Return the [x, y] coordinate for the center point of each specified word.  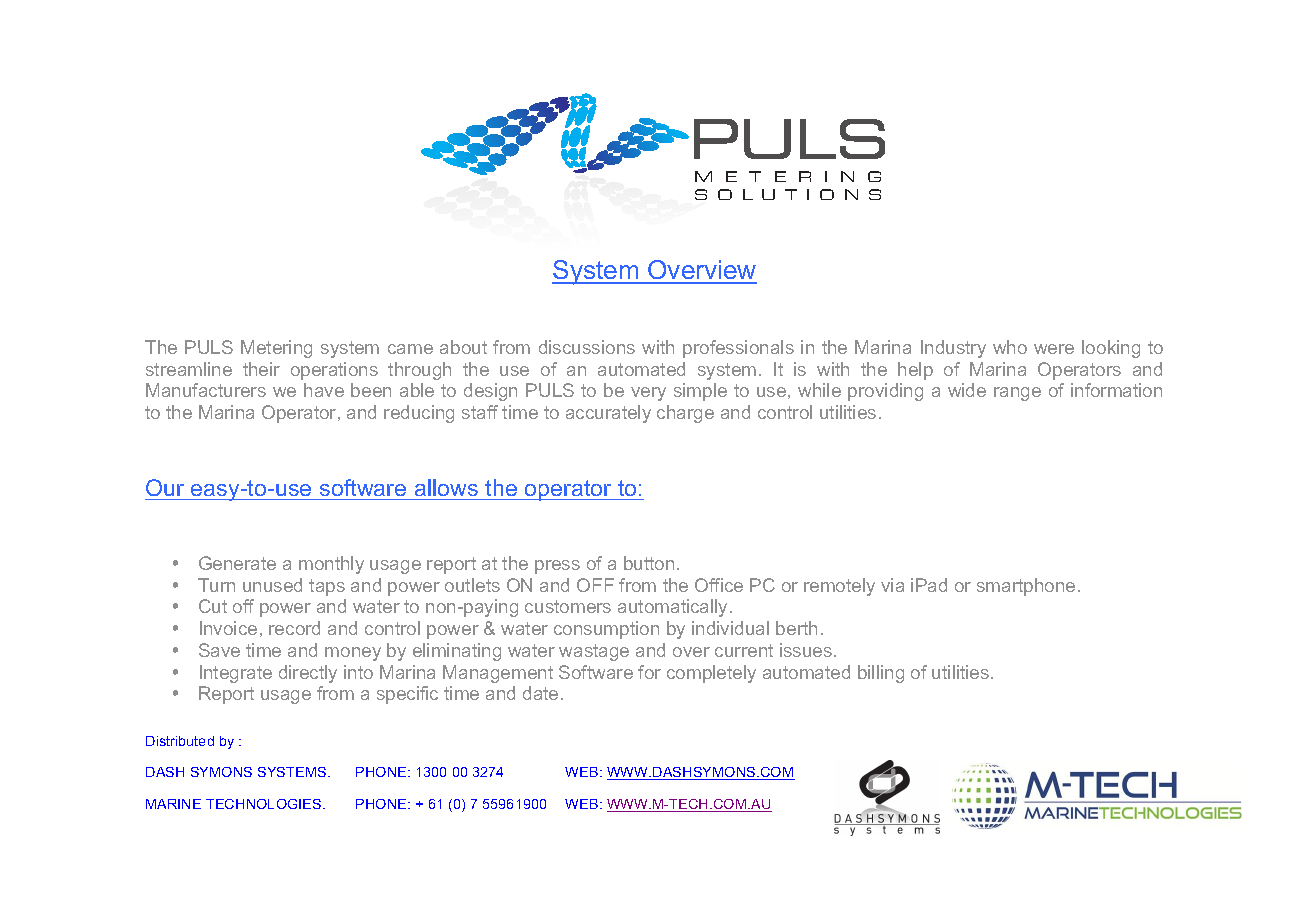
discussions [587, 347]
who [1010, 347]
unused [272, 585]
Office [719, 585]
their [261, 369]
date [540, 693]
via [892, 585]
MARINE [173, 804]
